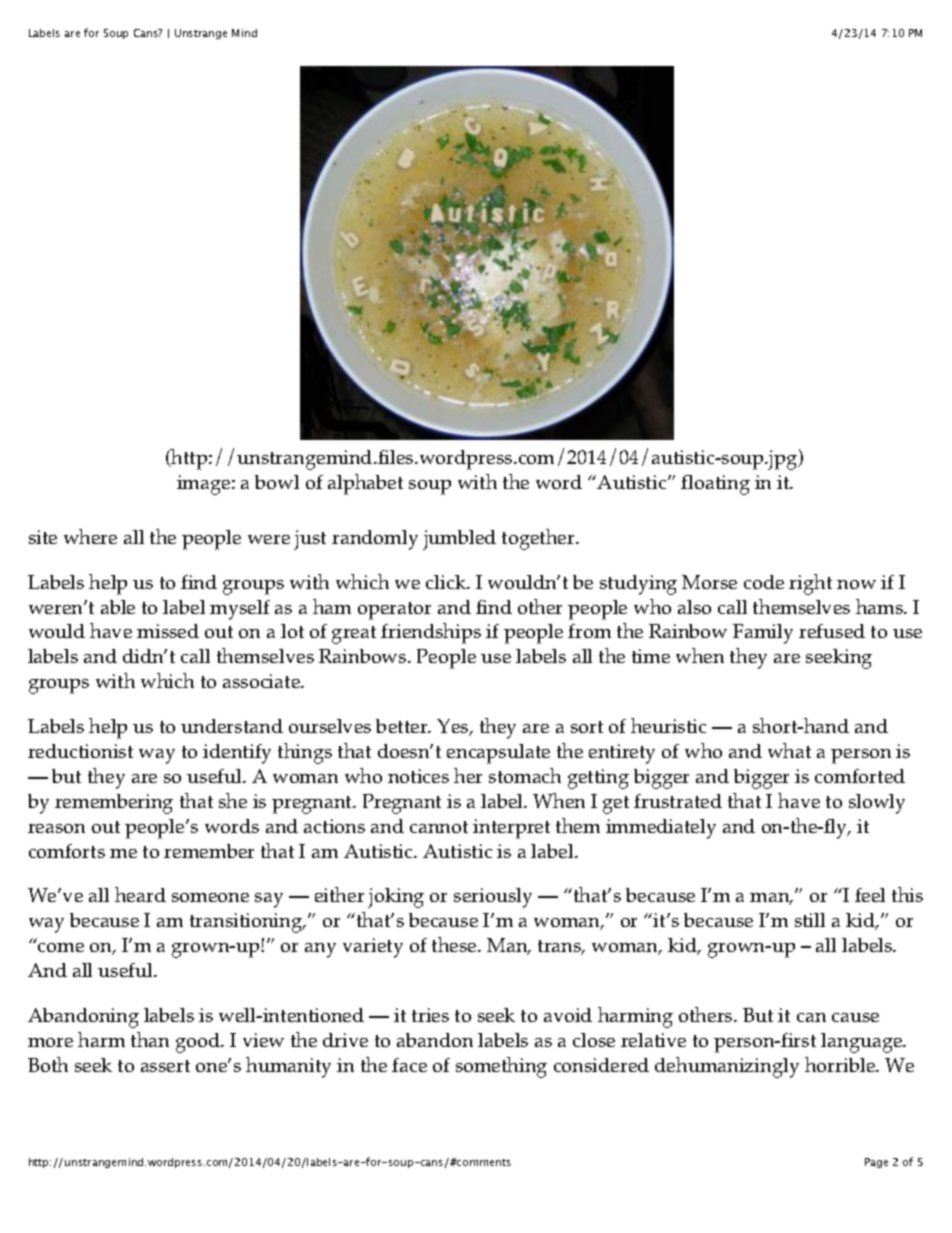  Describe the element at coordinates (715, 485) in the screenshot. I see `floating` at that location.
